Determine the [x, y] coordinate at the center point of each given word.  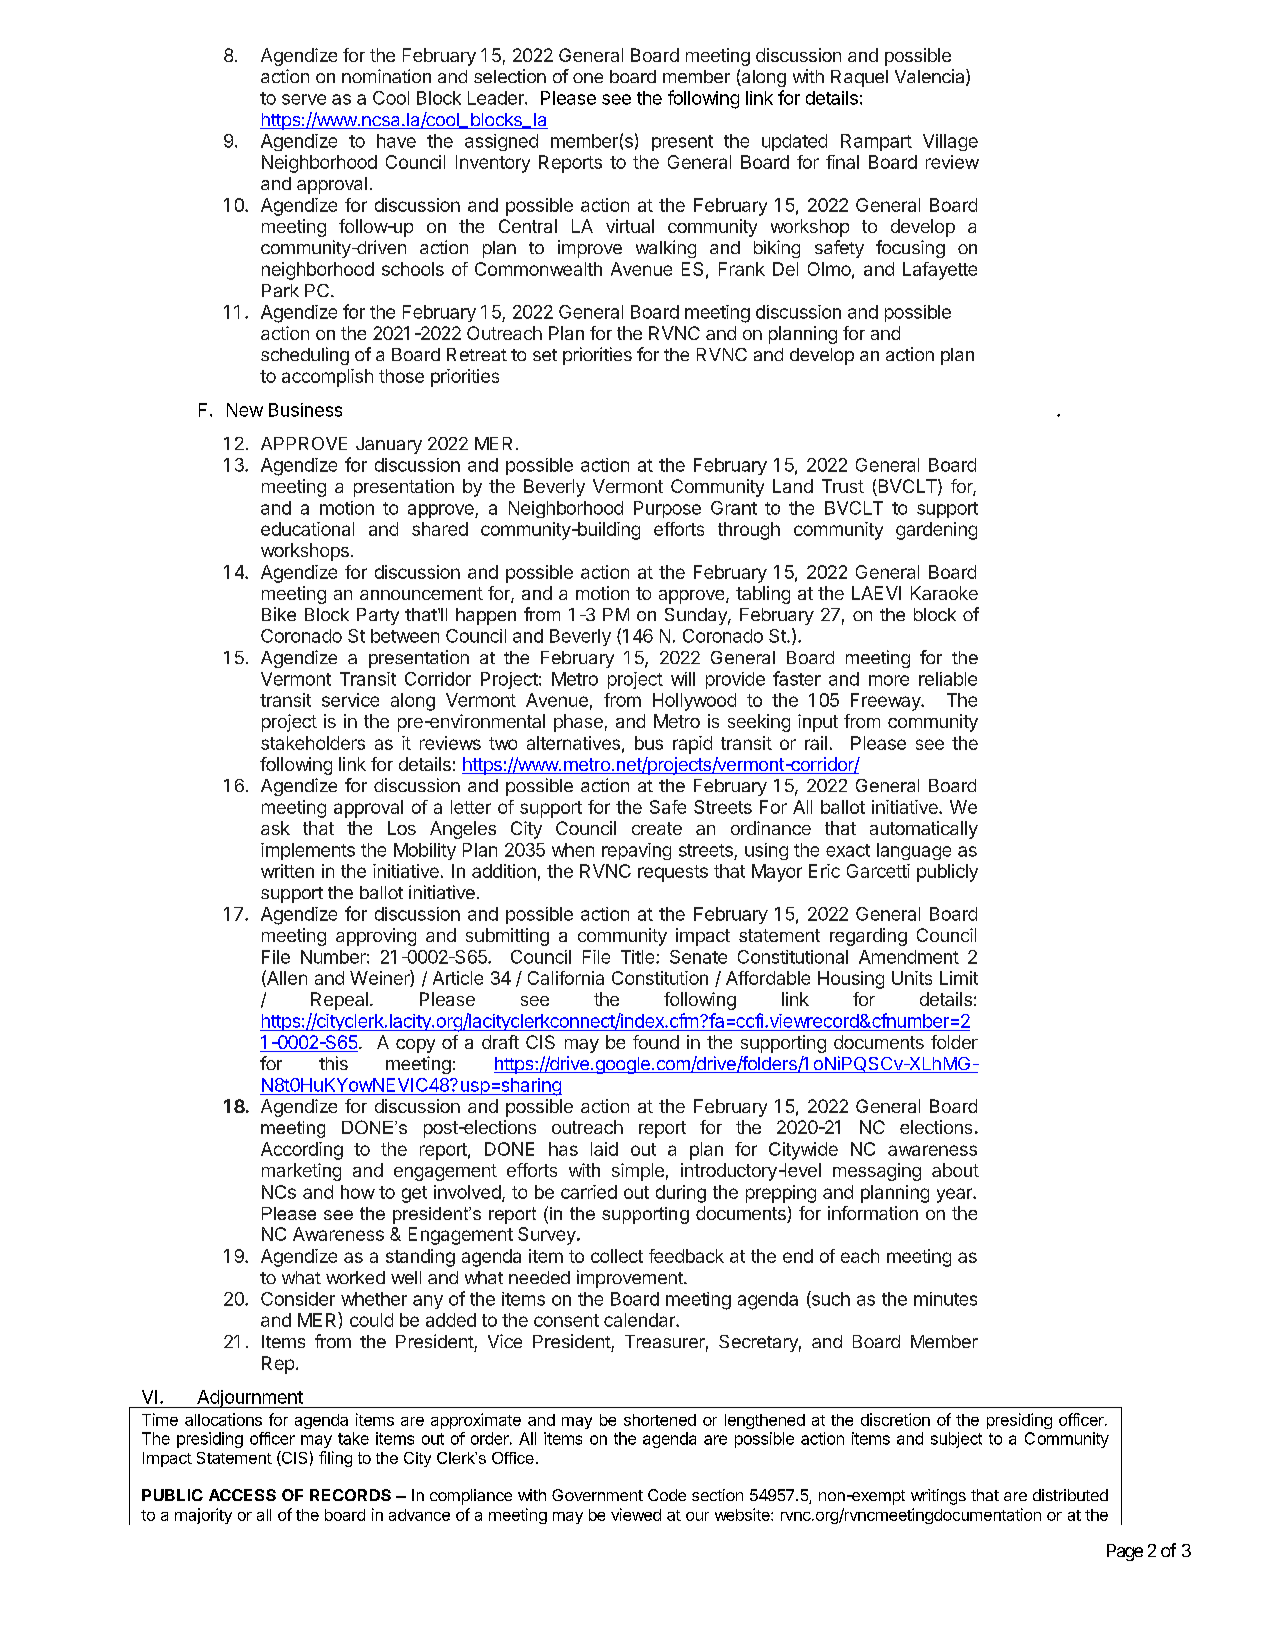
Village [950, 142]
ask [275, 828]
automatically [924, 830]
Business [305, 410]
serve [304, 99]
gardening [936, 531]
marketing [301, 1172]
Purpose [667, 509]
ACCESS [242, 1495]
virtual [630, 226]
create [657, 828]
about [955, 1170]
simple [638, 1172]
